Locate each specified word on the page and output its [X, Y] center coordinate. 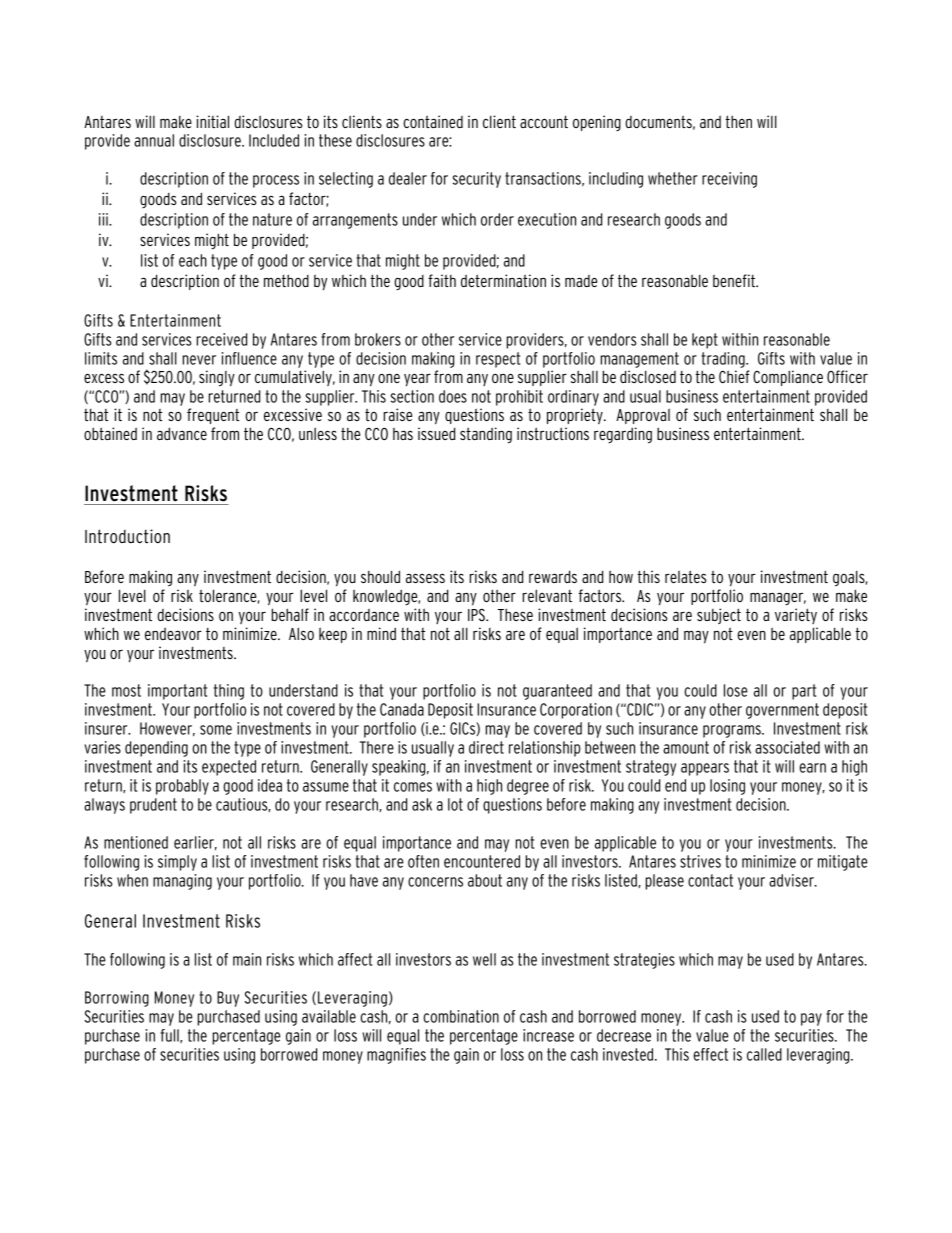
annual [154, 140]
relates [686, 576]
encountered [482, 861]
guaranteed [557, 692]
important [177, 692]
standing [486, 435]
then [738, 121]
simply [177, 863]
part [804, 692]
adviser [792, 880]
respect [498, 360]
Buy [228, 999]
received [221, 339]
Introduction [127, 536]
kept [705, 341]
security [477, 180]
